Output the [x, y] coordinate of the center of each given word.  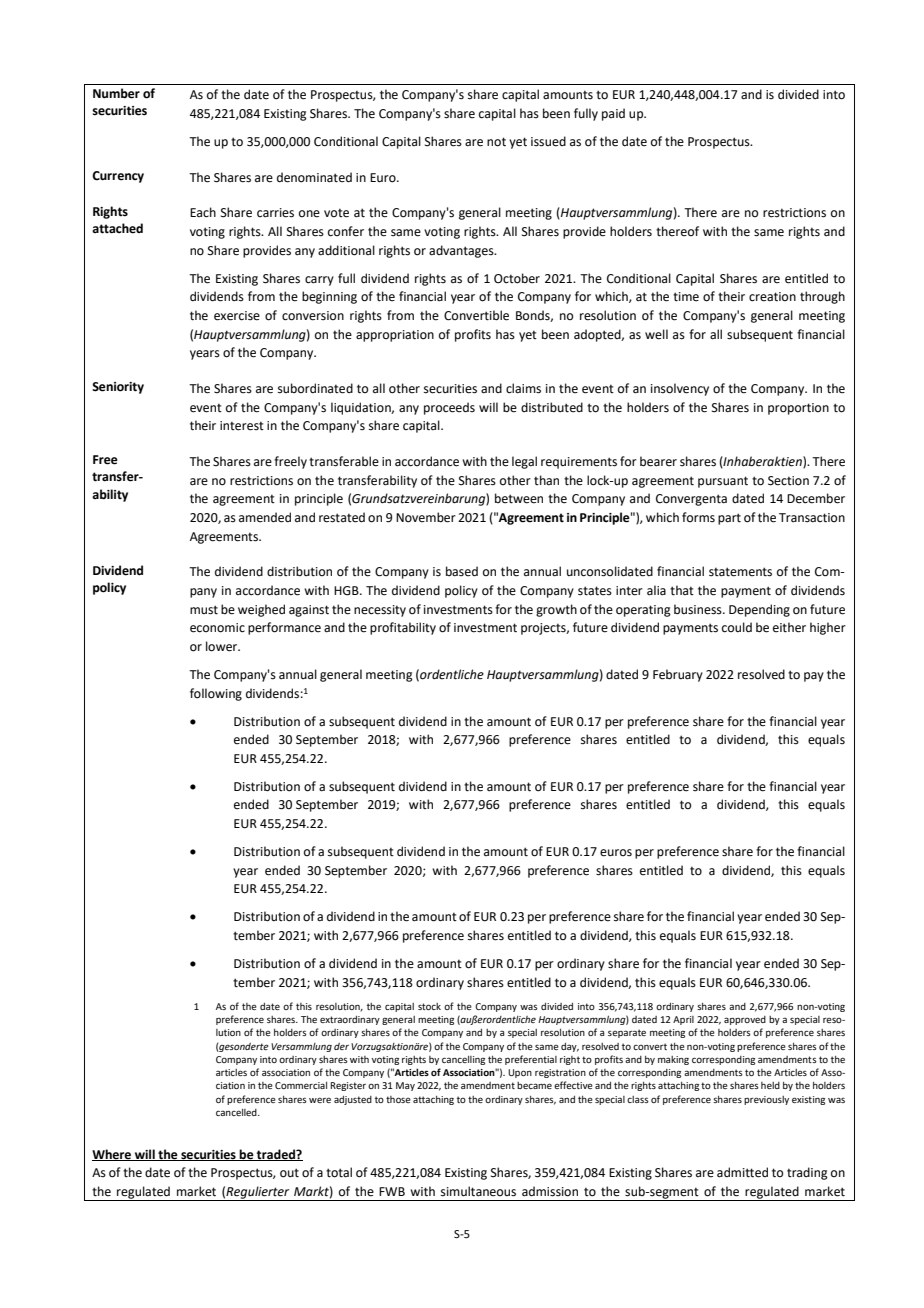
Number [116, 93]
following [216, 694]
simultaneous [478, 1191]
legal [524, 462]
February [678, 675]
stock [429, 1006]
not [496, 142]
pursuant [723, 482]
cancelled [237, 1112]
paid [613, 114]
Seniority [118, 388]
